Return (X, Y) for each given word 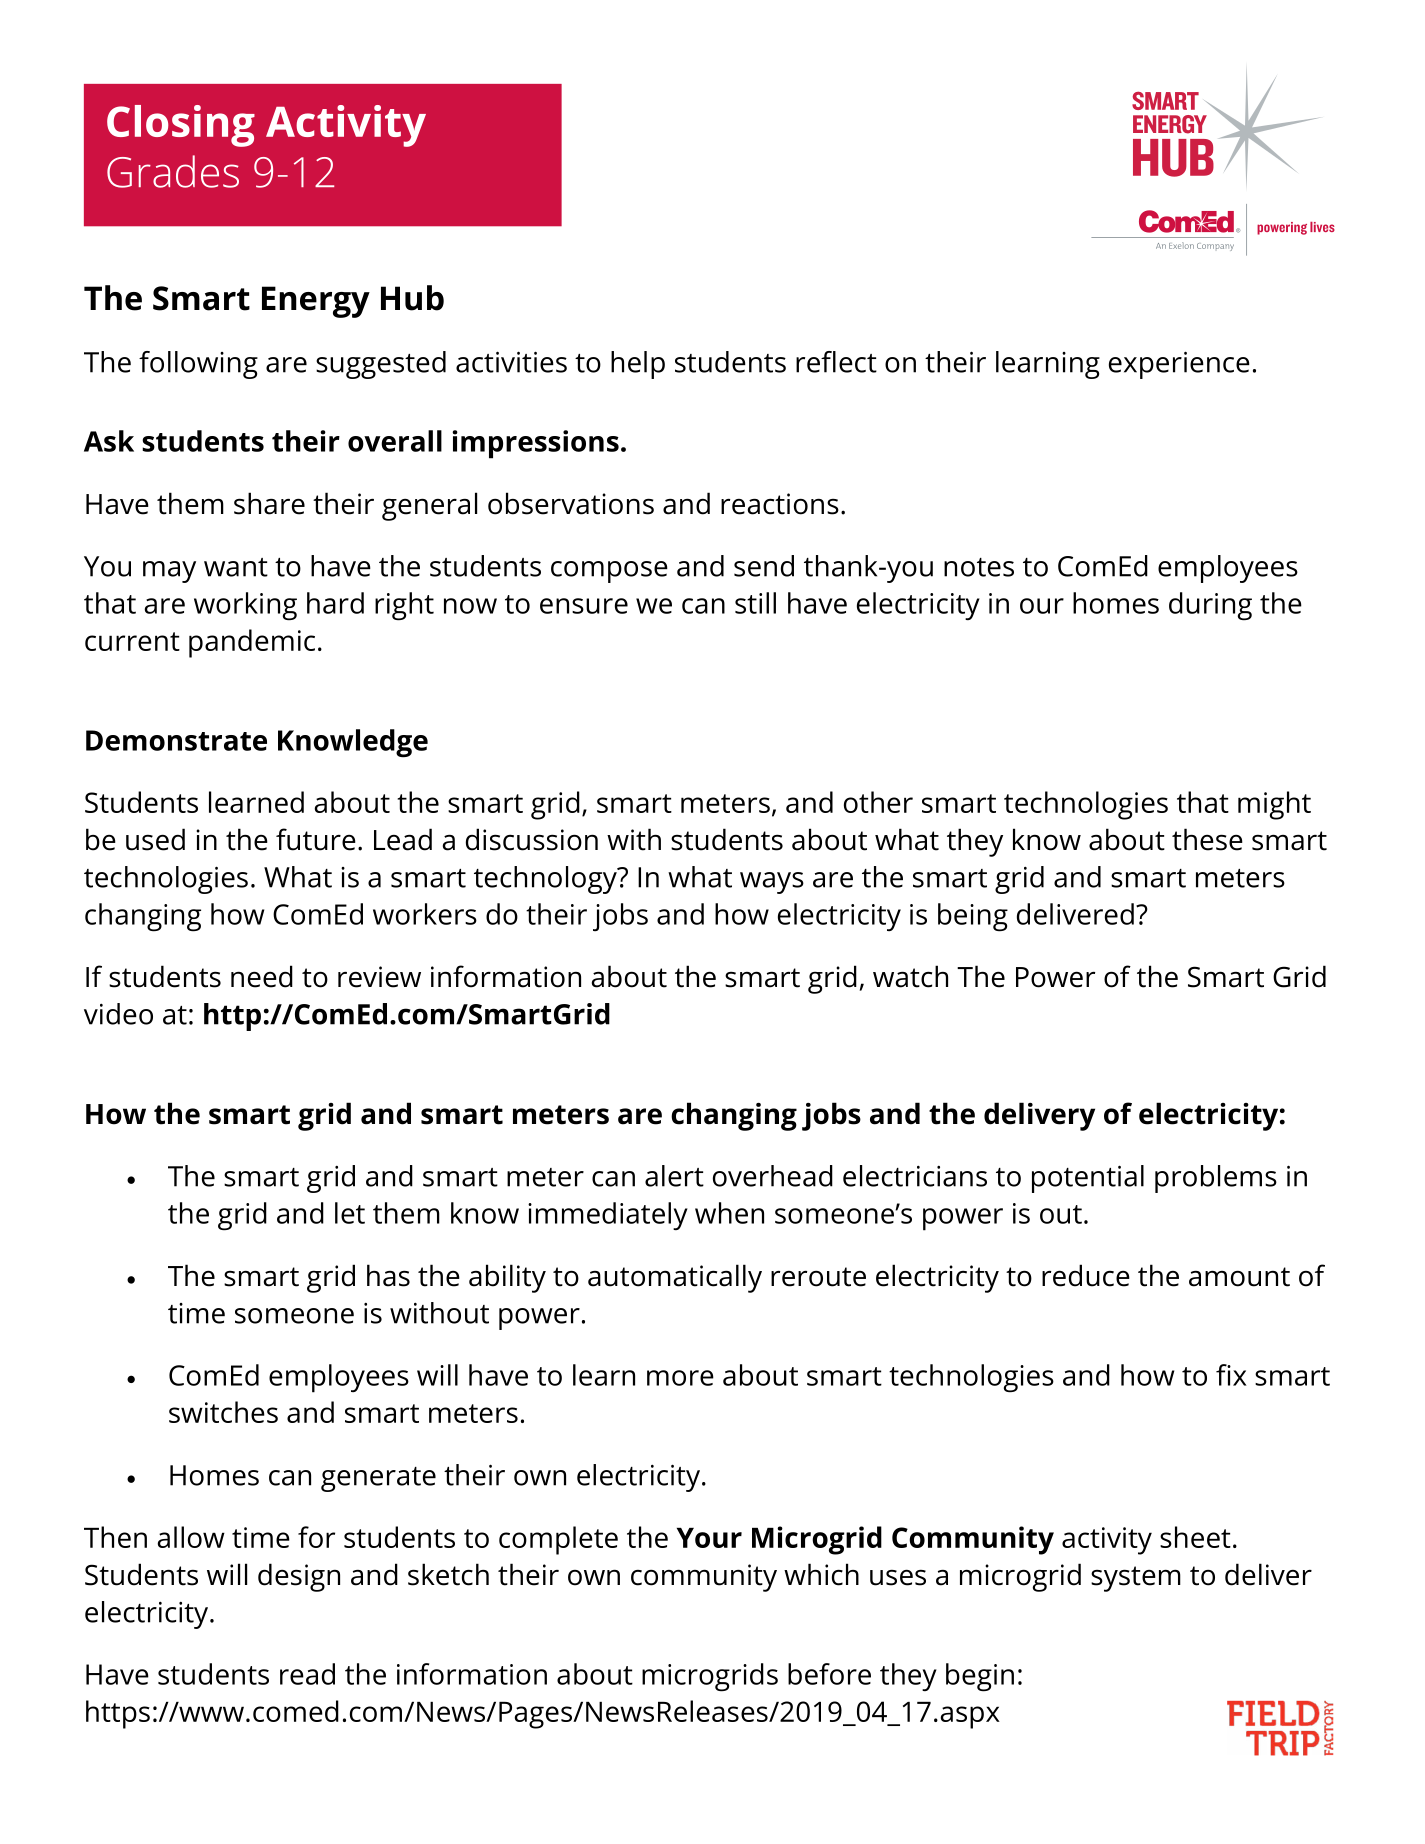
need (262, 976)
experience (1179, 365)
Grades (173, 171)
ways (772, 883)
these (1207, 839)
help (638, 365)
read (307, 1674)
